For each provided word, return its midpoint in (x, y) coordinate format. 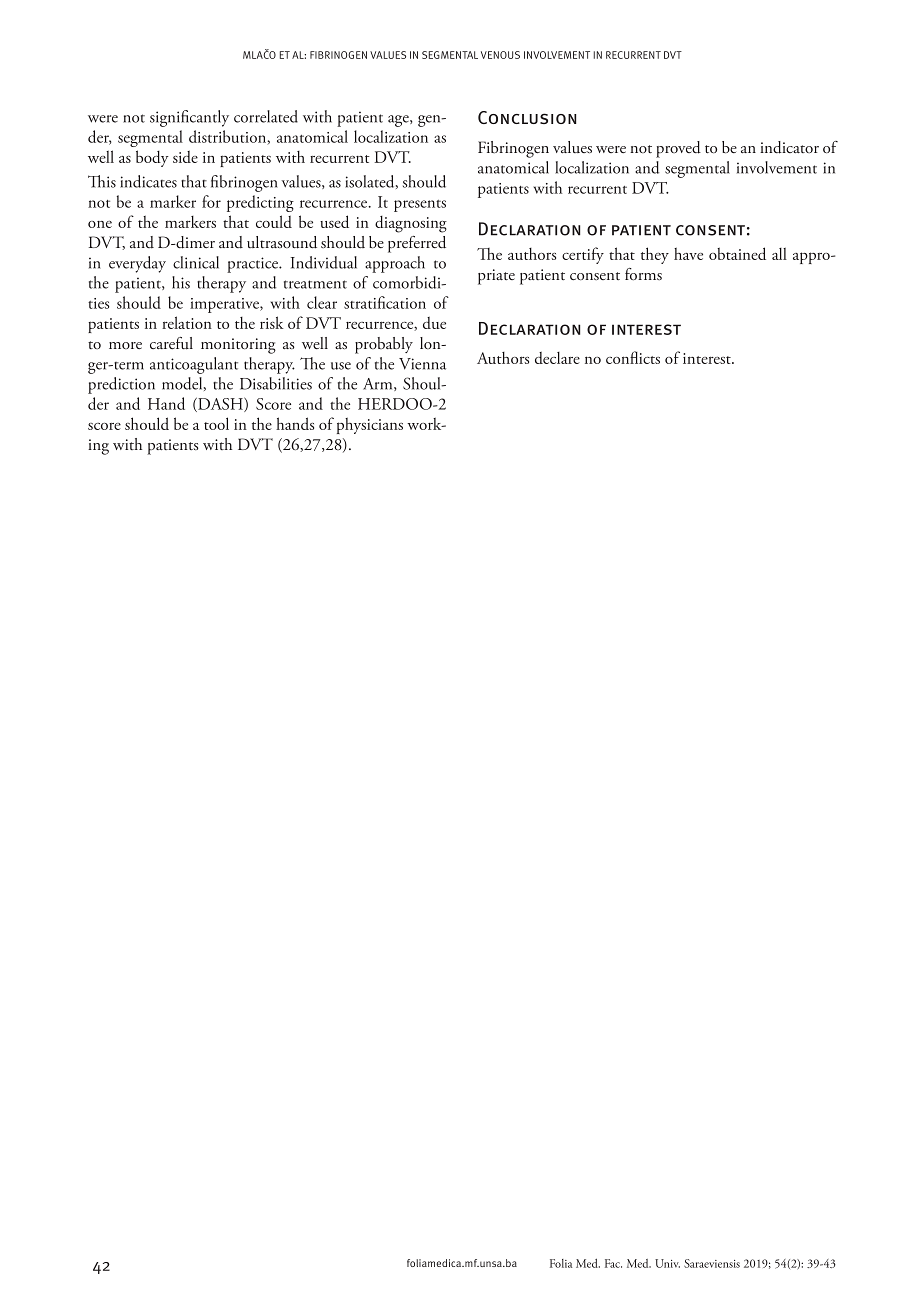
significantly (189, 118)
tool (216, 423)
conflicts (633, 357)
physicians (370, 425)
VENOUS (500, 55)
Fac (613, 1263)
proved (678, 149)
